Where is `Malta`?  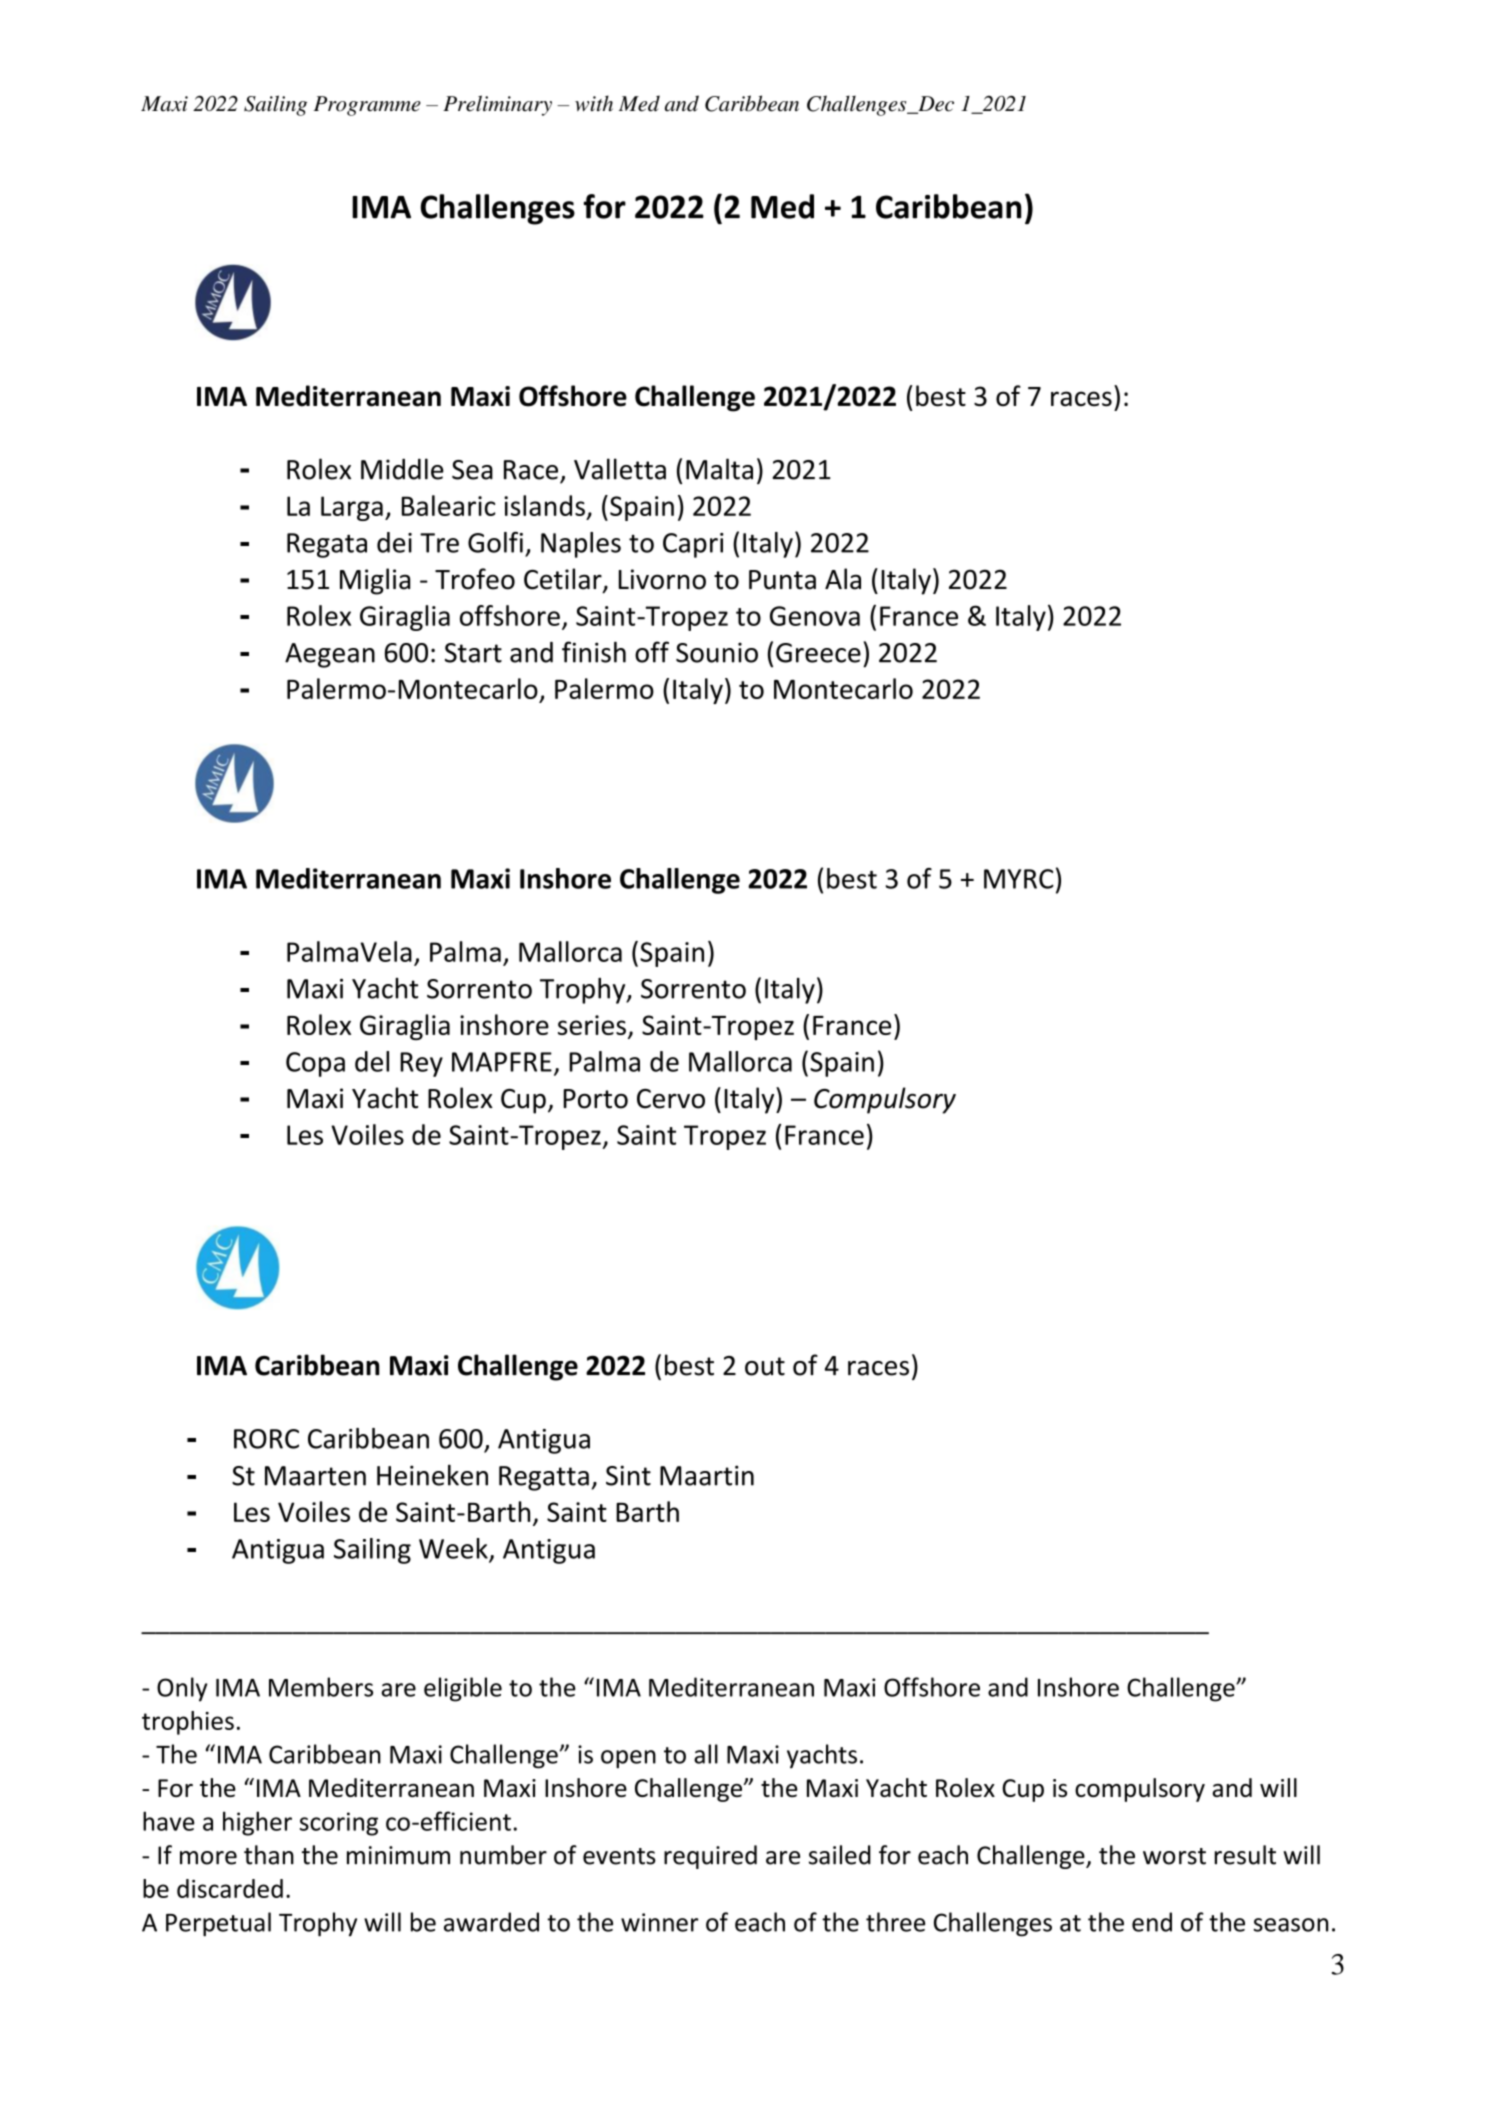 Malta is located at coordinates (719, 469).
